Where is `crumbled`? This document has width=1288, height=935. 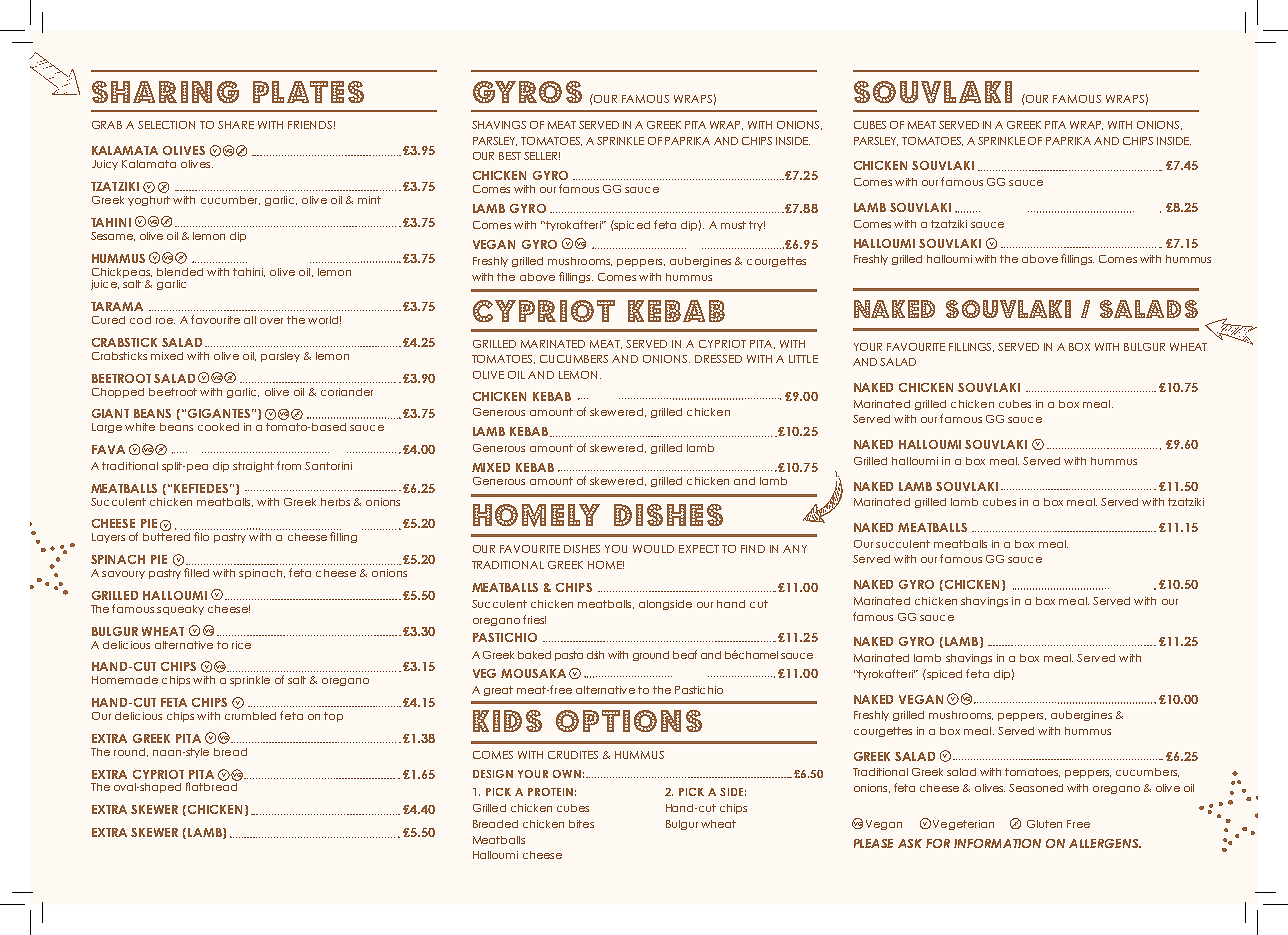 crumbled is located at coordinates (250, 716).
